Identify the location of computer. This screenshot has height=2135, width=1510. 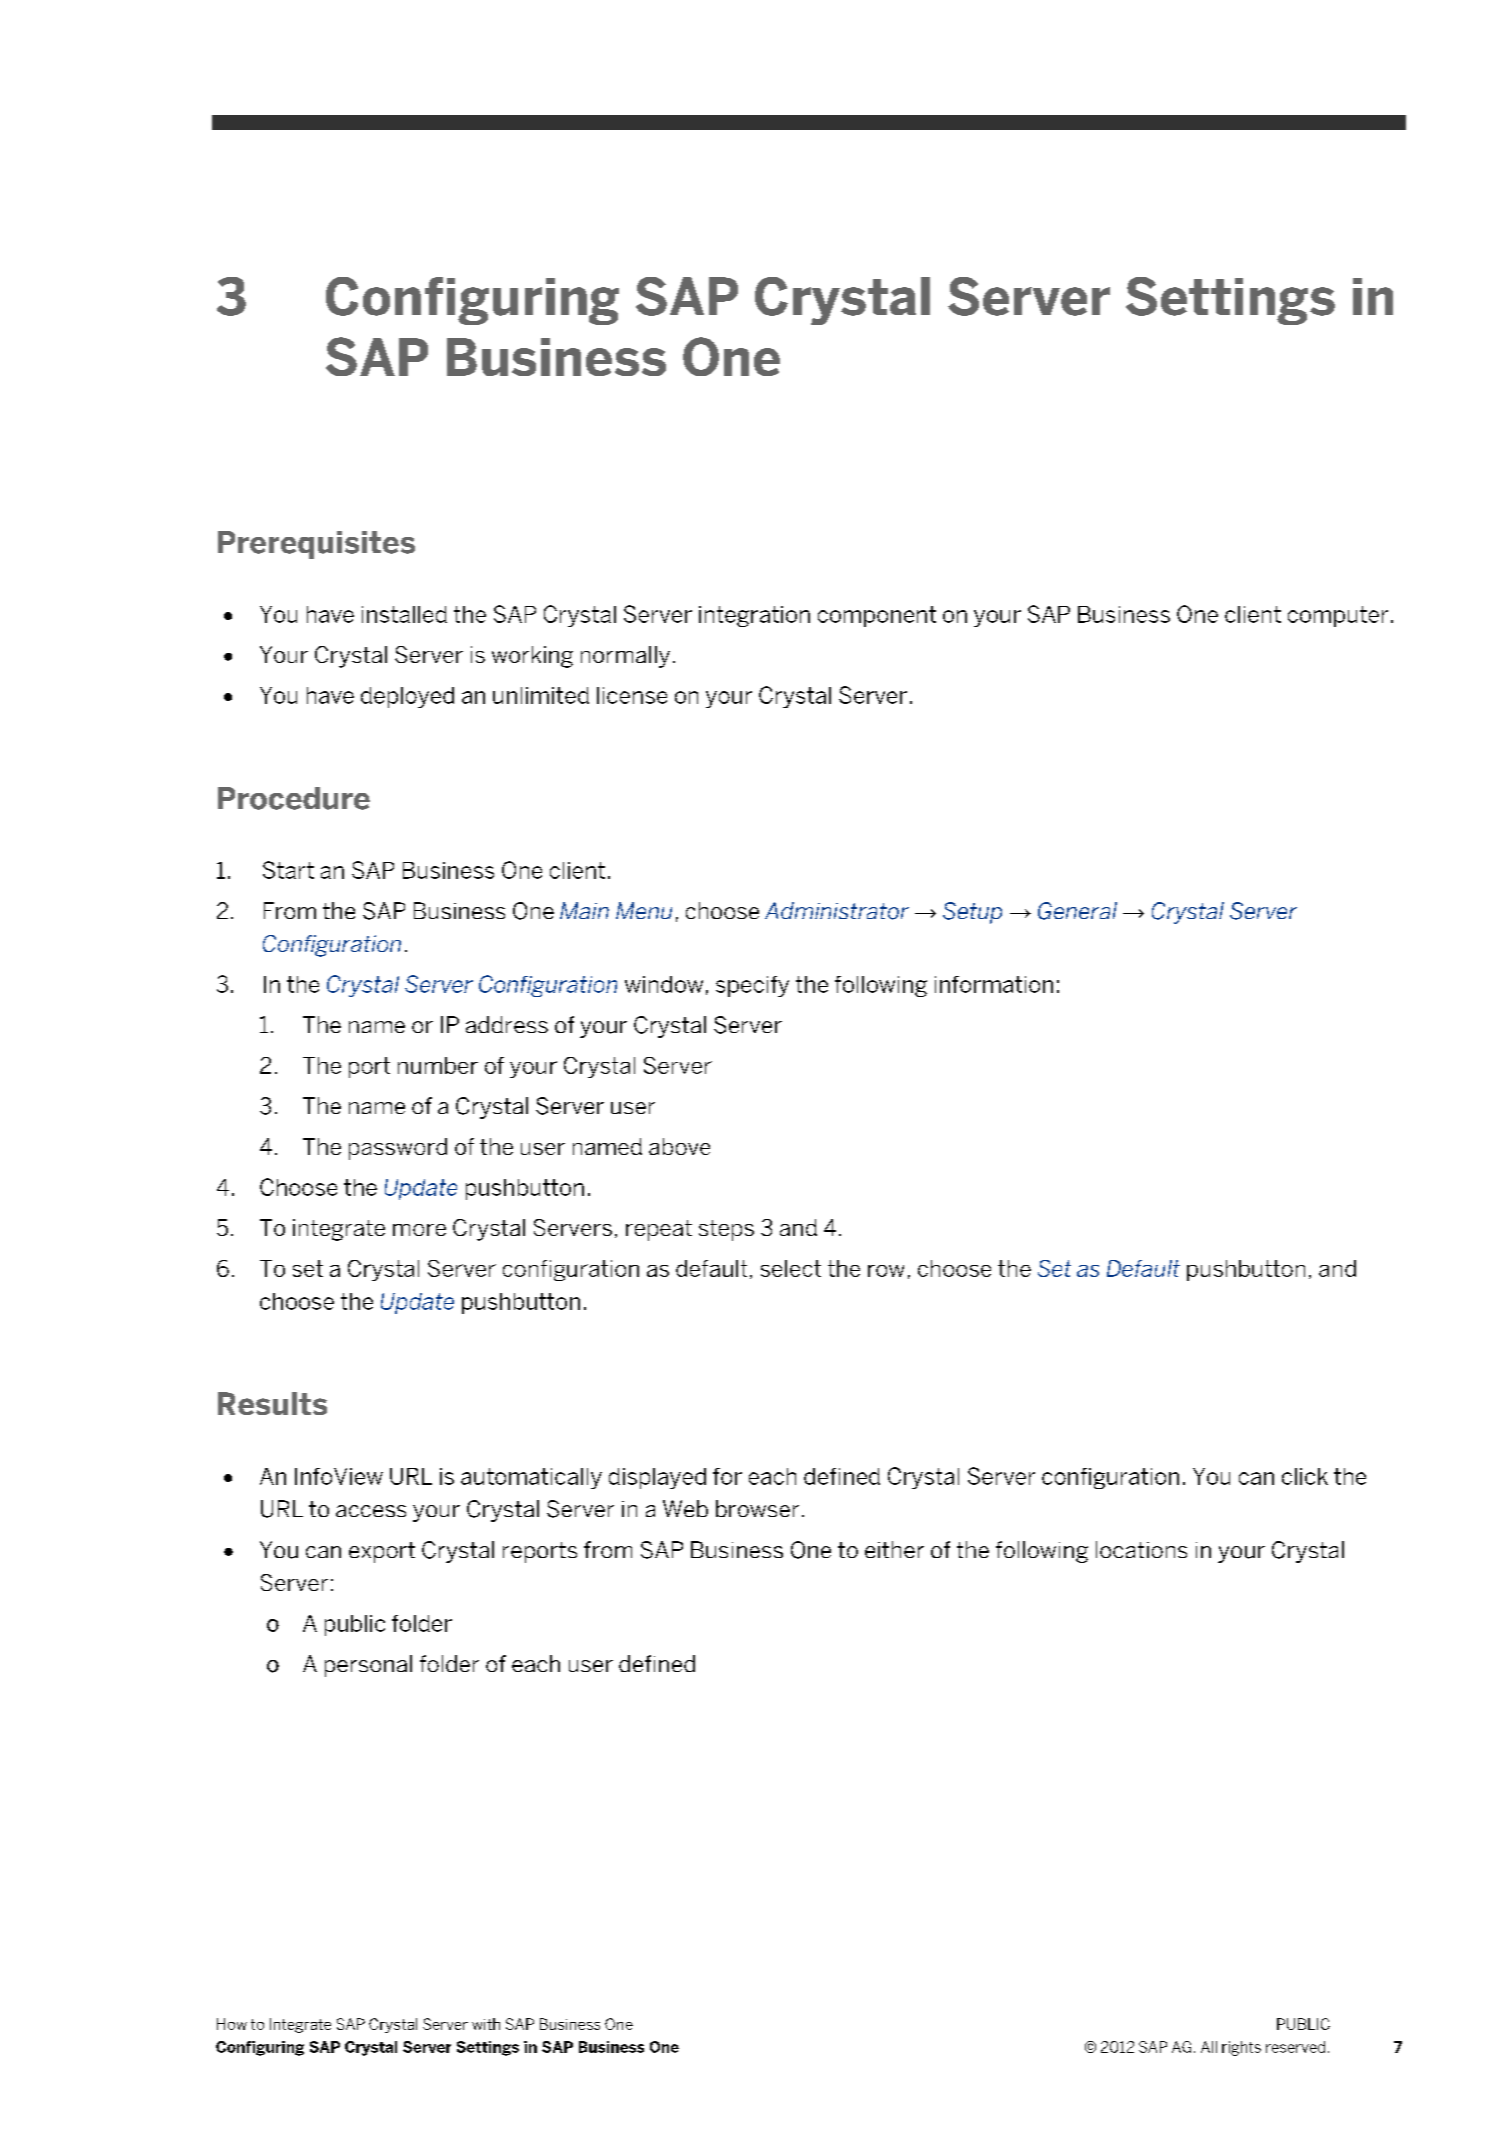
(1338, 616).
